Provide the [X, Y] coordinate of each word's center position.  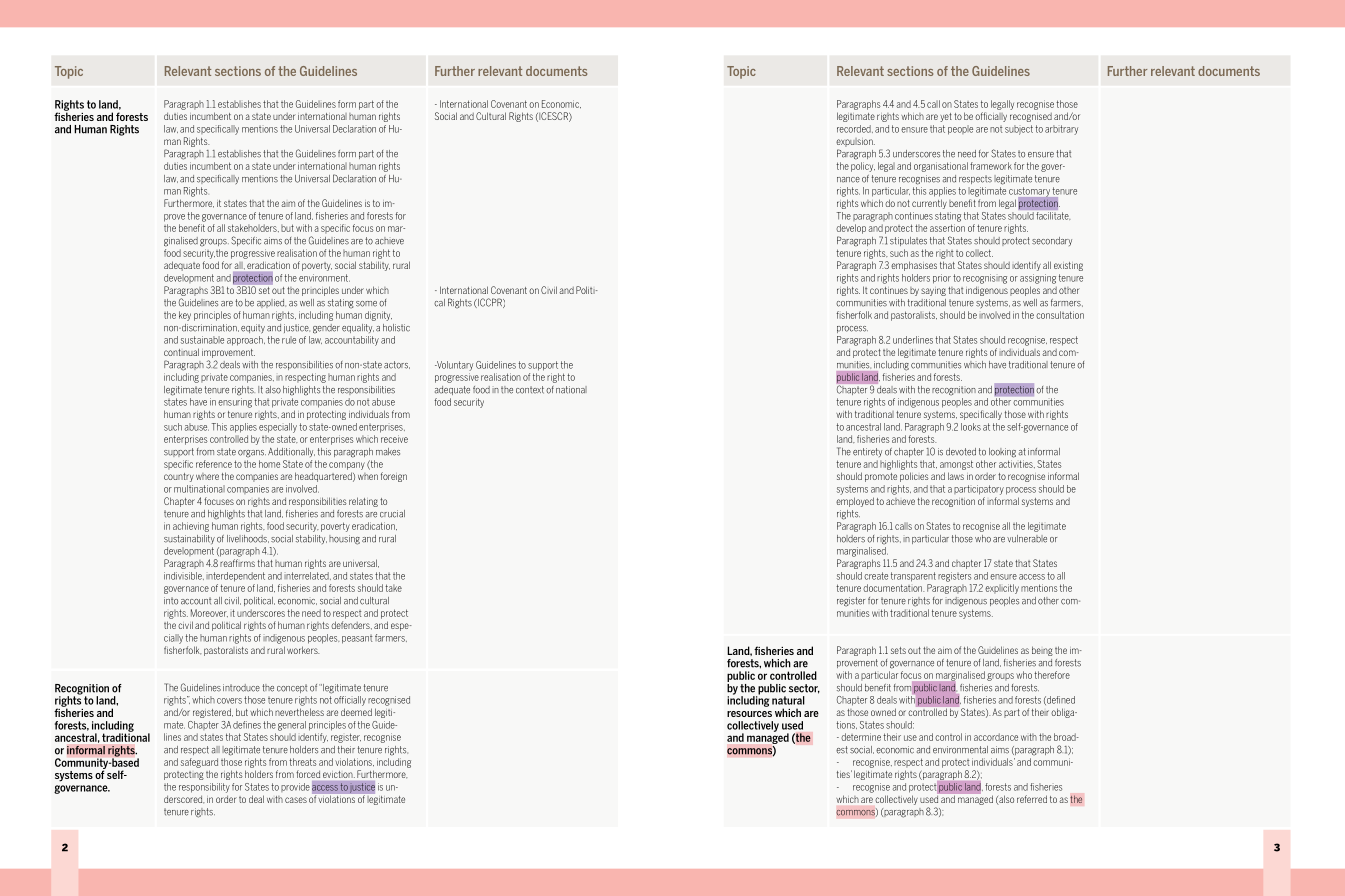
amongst [956, 465]
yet [946, 117]
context [530, 390]
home [269, 464]
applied [271, 303]
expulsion [855, 142]
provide [295, 787]
